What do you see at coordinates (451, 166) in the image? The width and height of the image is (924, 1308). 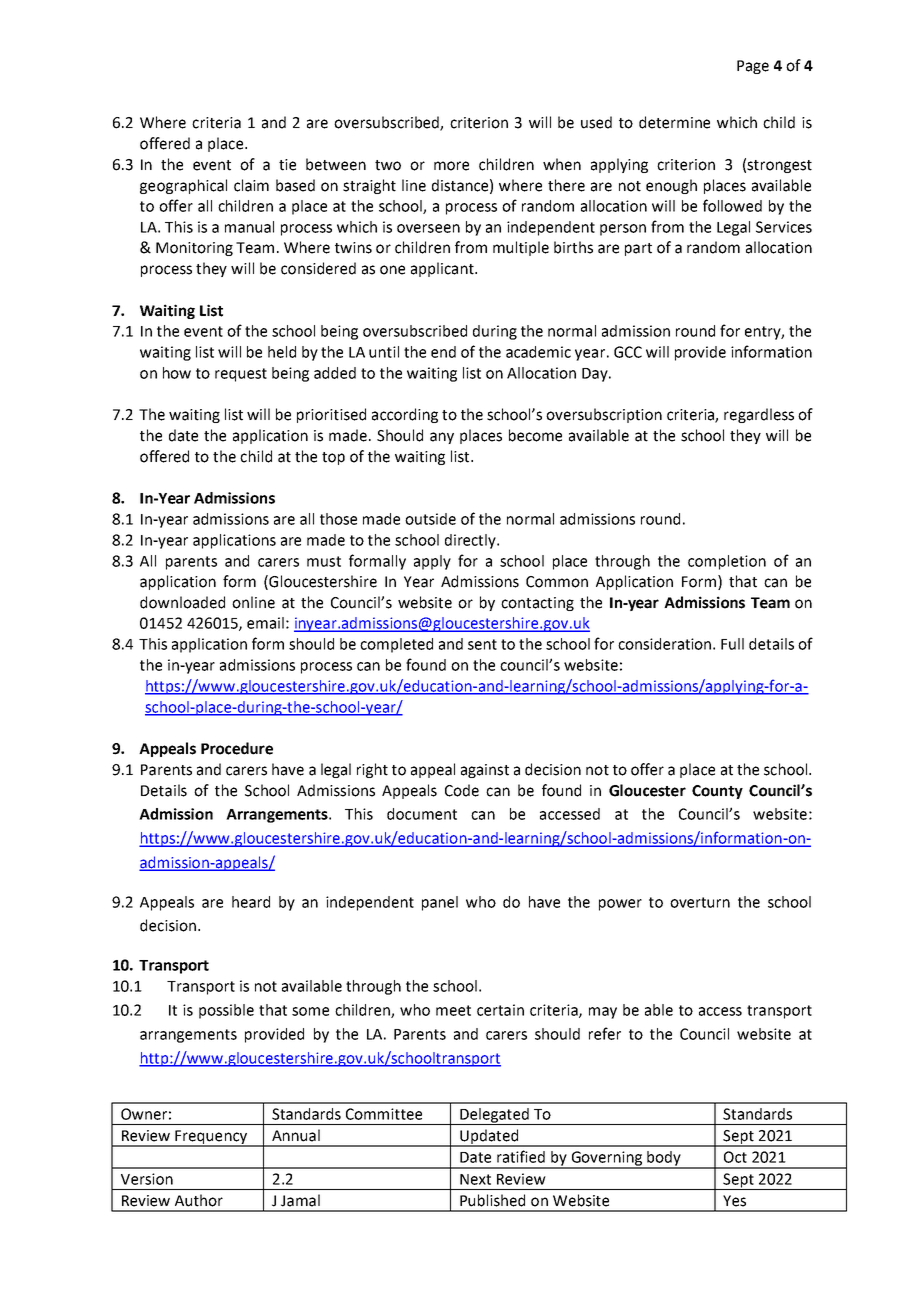 I see `more` at bounding box center [451, 166].
